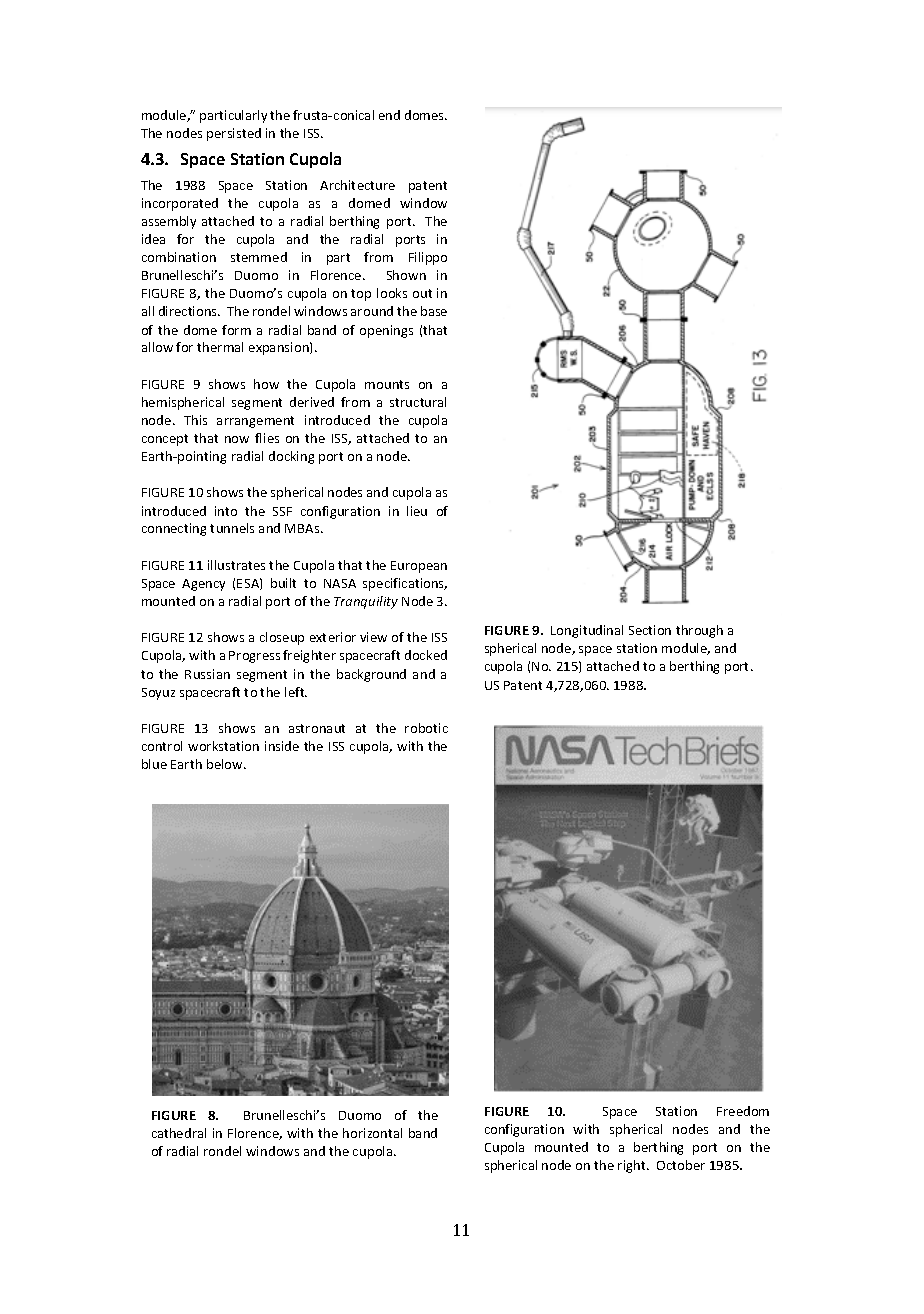 The width and height of the screenshot is (924, 1314). Describe the element at coordinates (426, 728) in the screenshot. I see `robotic` at that location.
